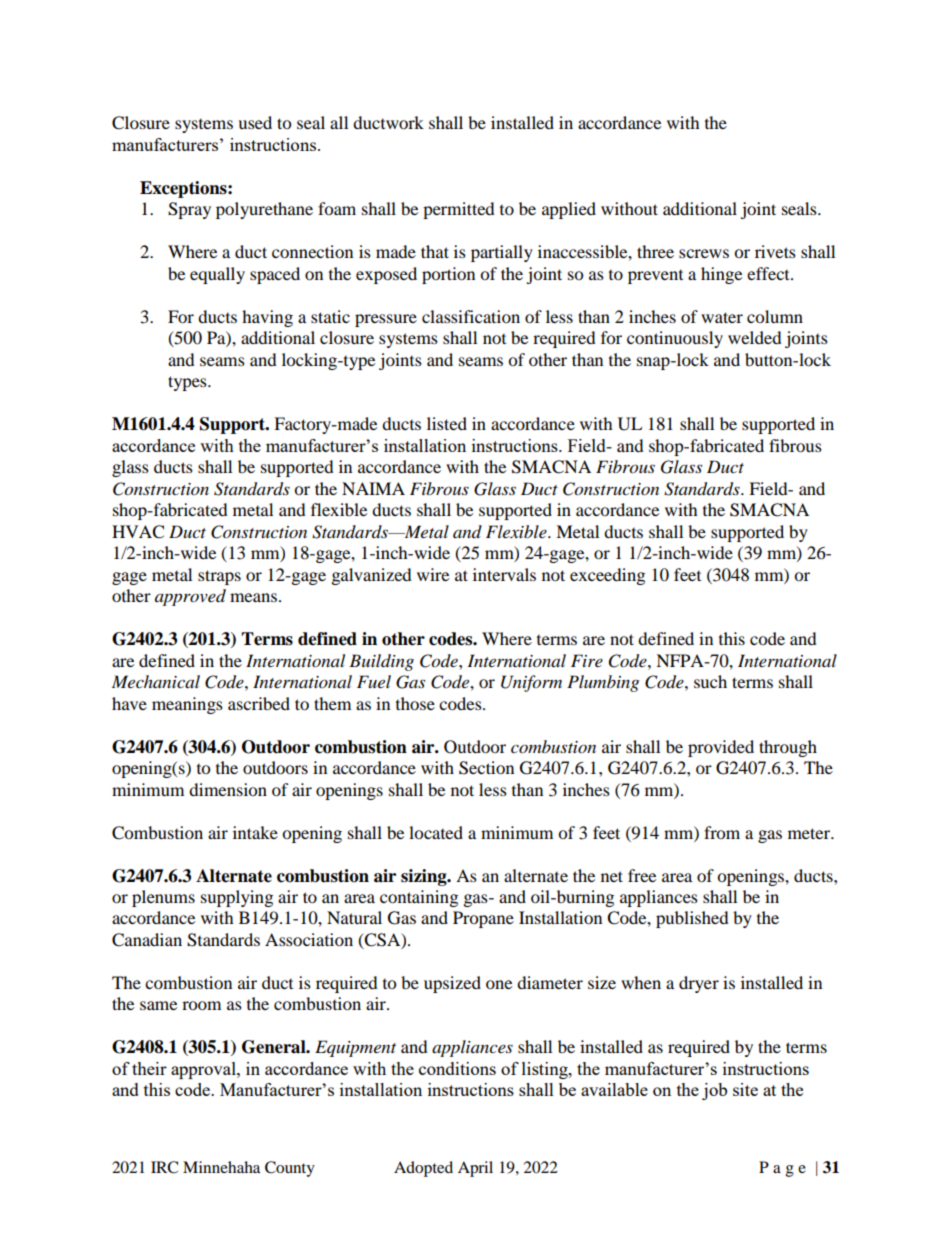 The width and height of the screenshot is (952, 1233). What do you see at coordinates (164, 1167) in the screenshot?
I see `IRC` at bounding box center [164, 1167].
